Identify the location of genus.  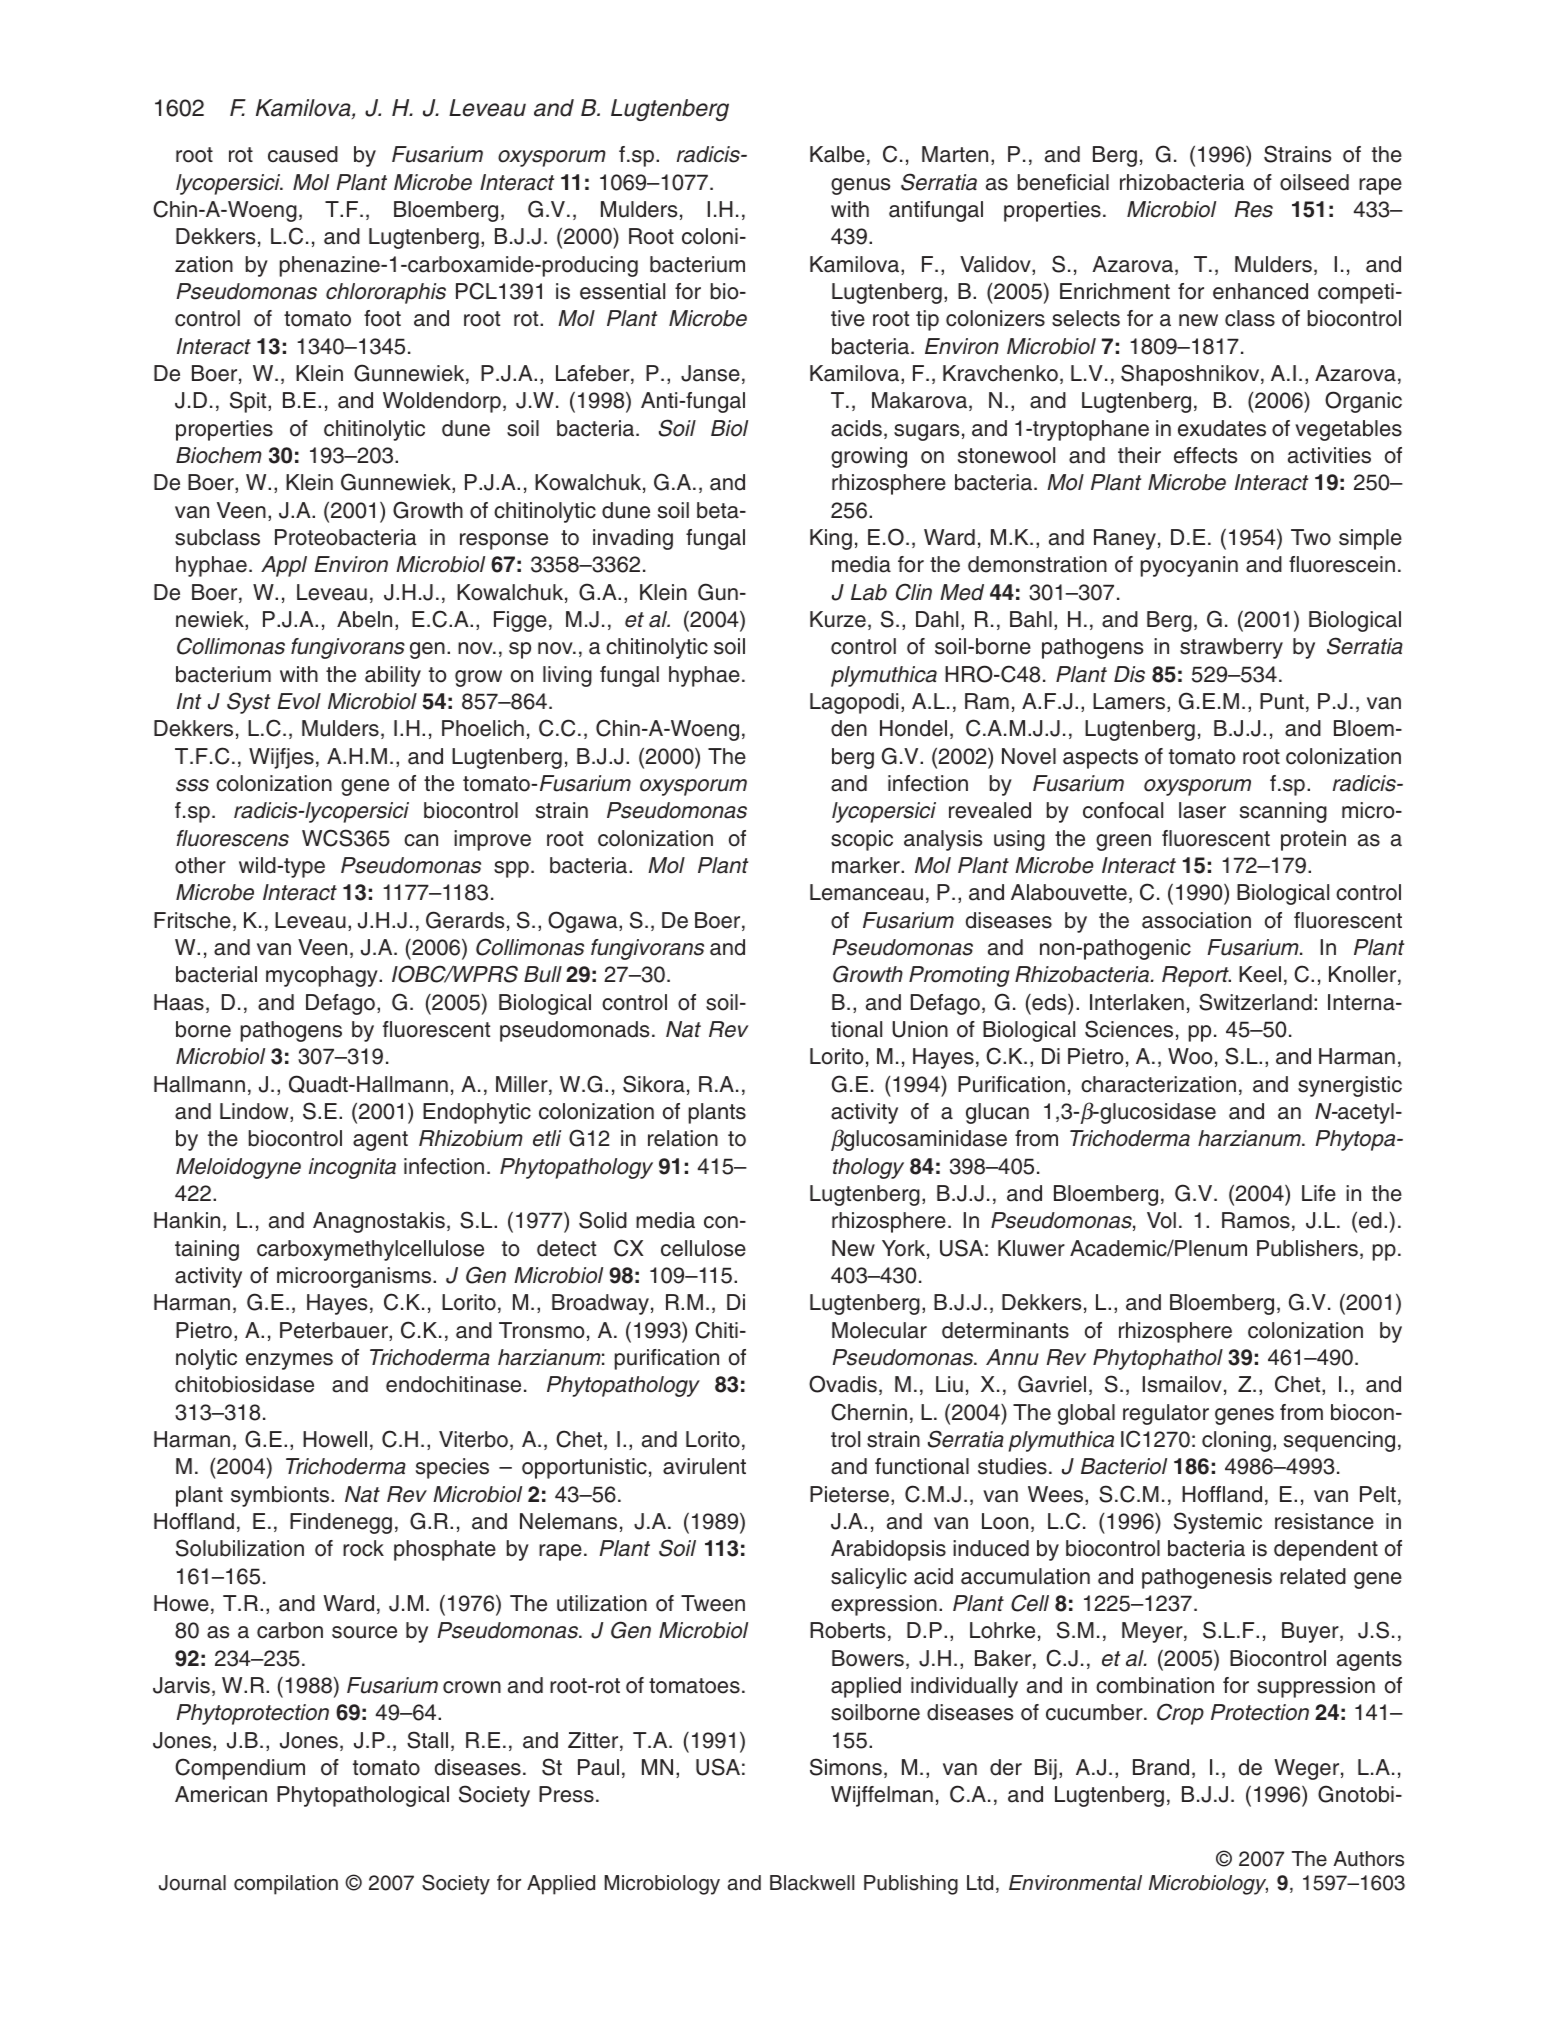
(860, 186).
